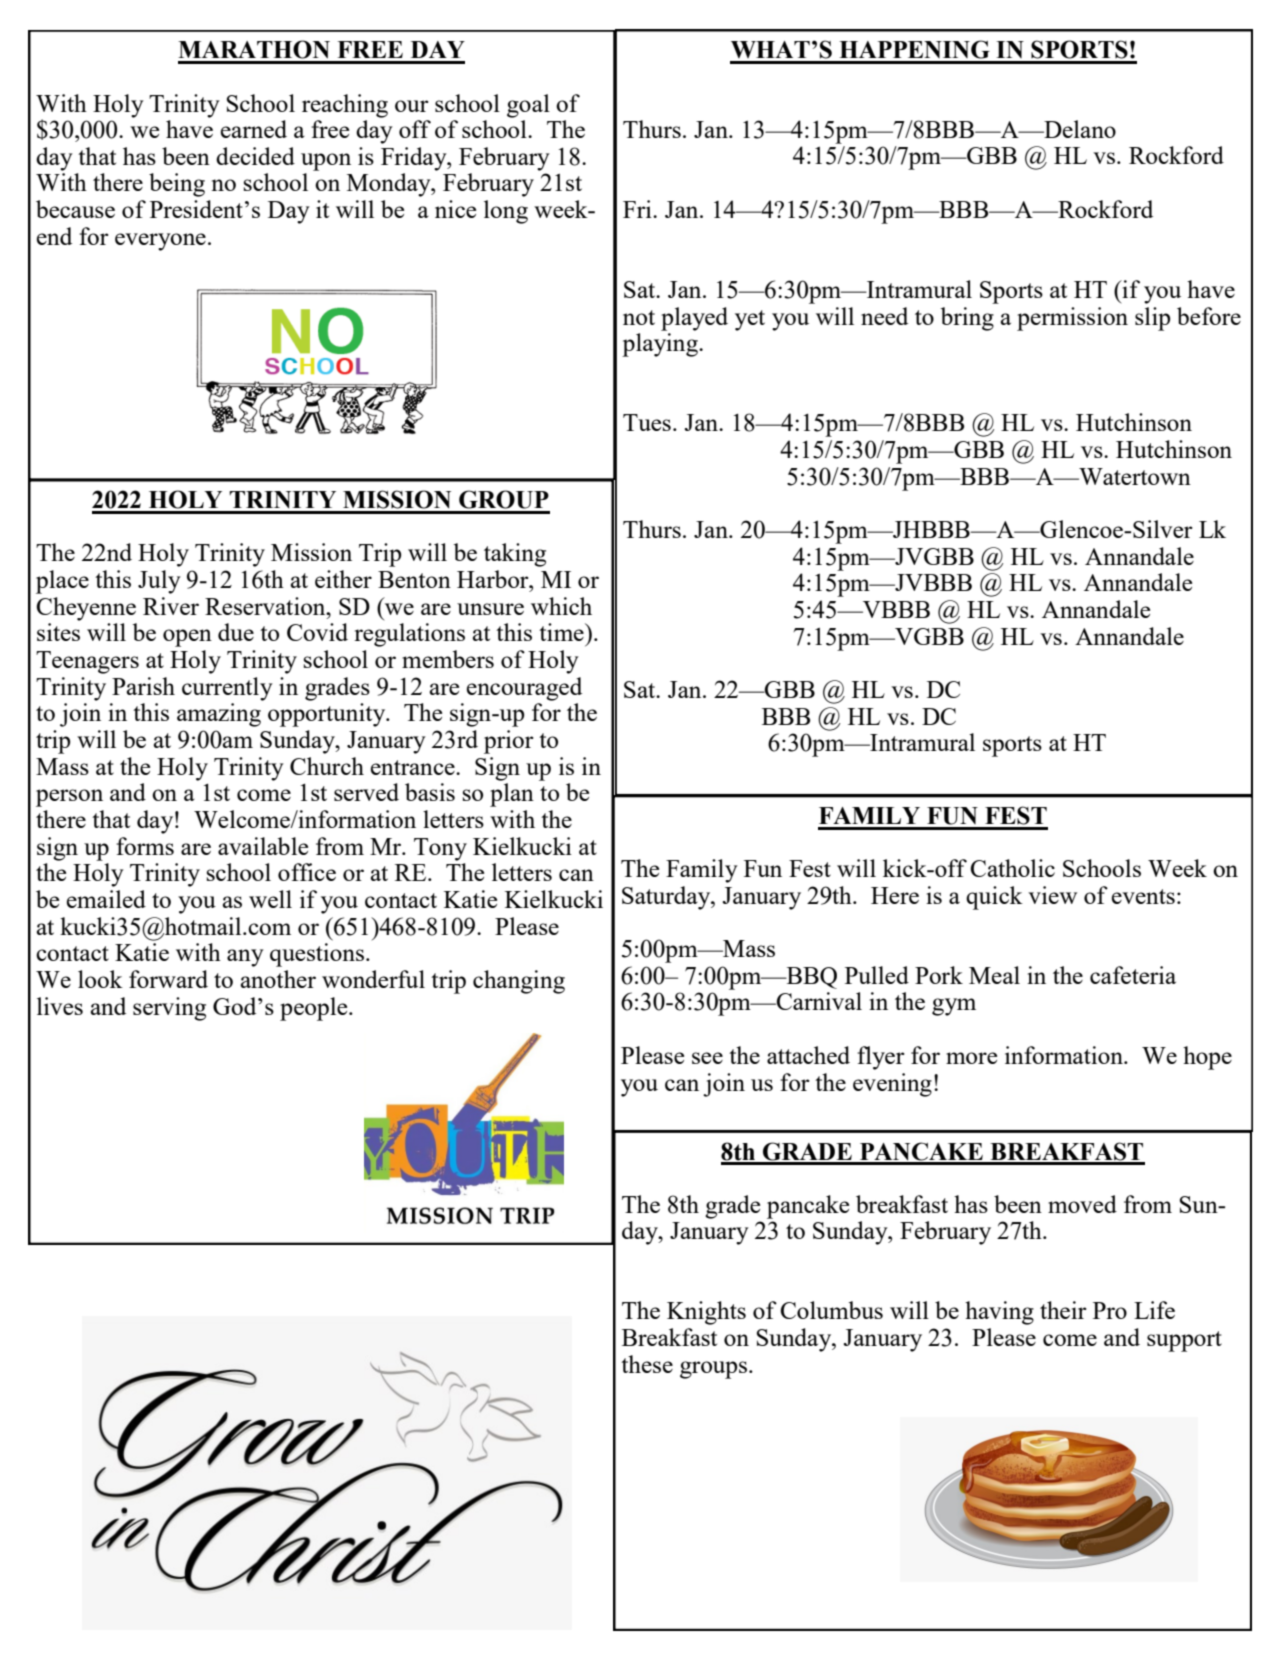  Describe the element at coordinates (528, 106) in the page. I see `goal` at that location.
